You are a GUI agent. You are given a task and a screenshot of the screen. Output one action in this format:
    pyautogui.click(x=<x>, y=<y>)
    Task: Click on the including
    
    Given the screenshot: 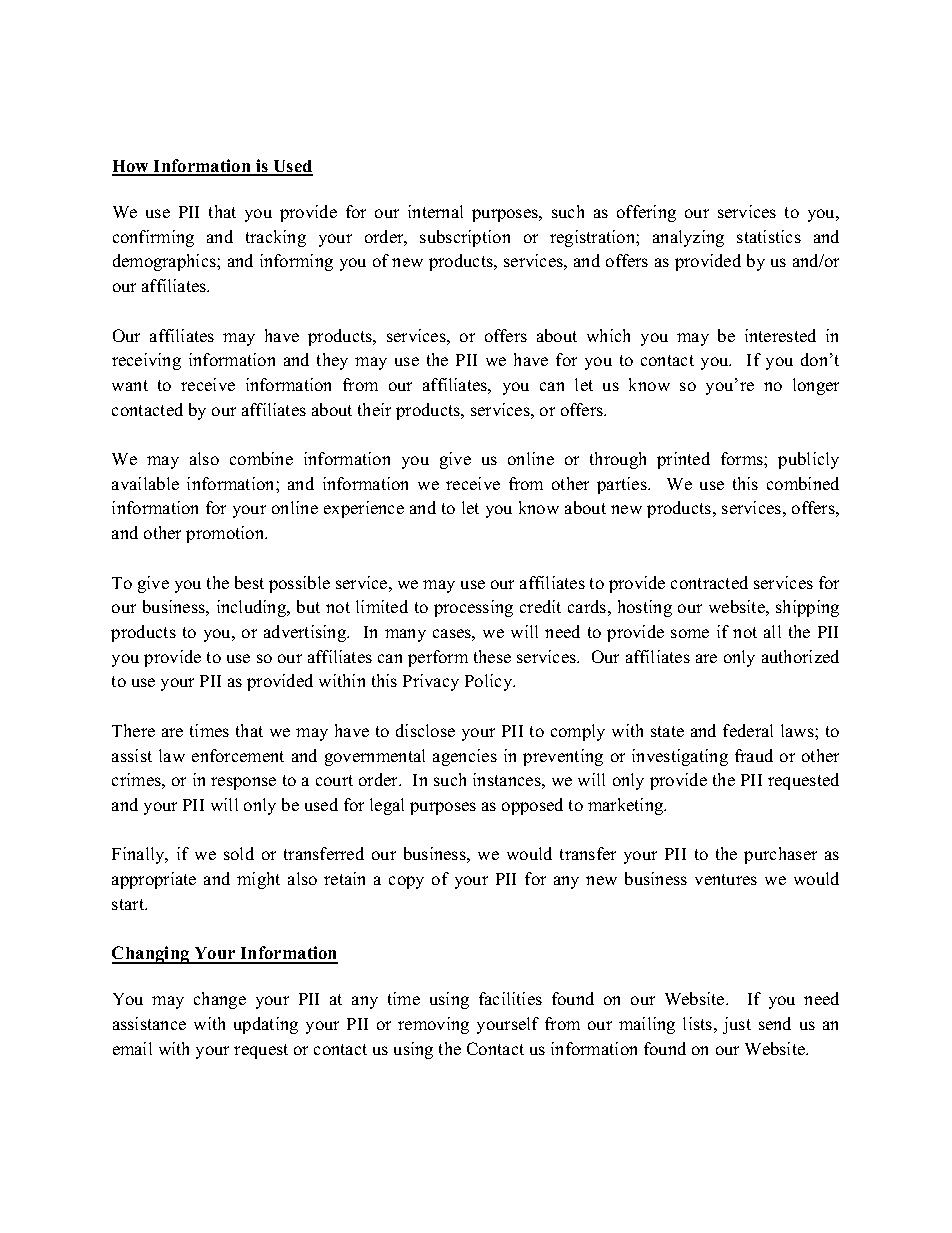 What is the action you would take?
    pyautogui.click(x=253, y=608)
